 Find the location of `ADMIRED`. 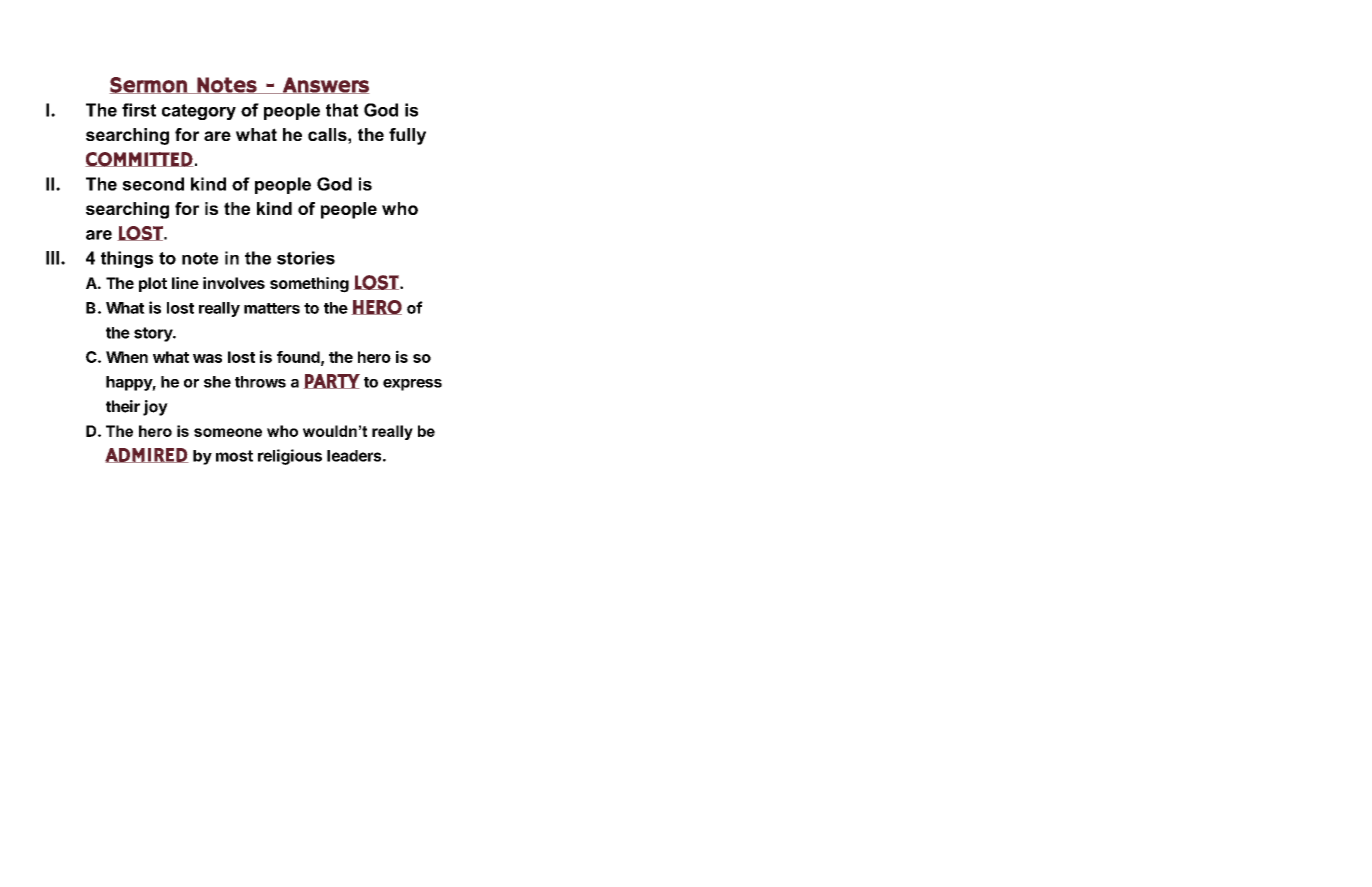

ADMIRED is located at coordinates (147, 455).
